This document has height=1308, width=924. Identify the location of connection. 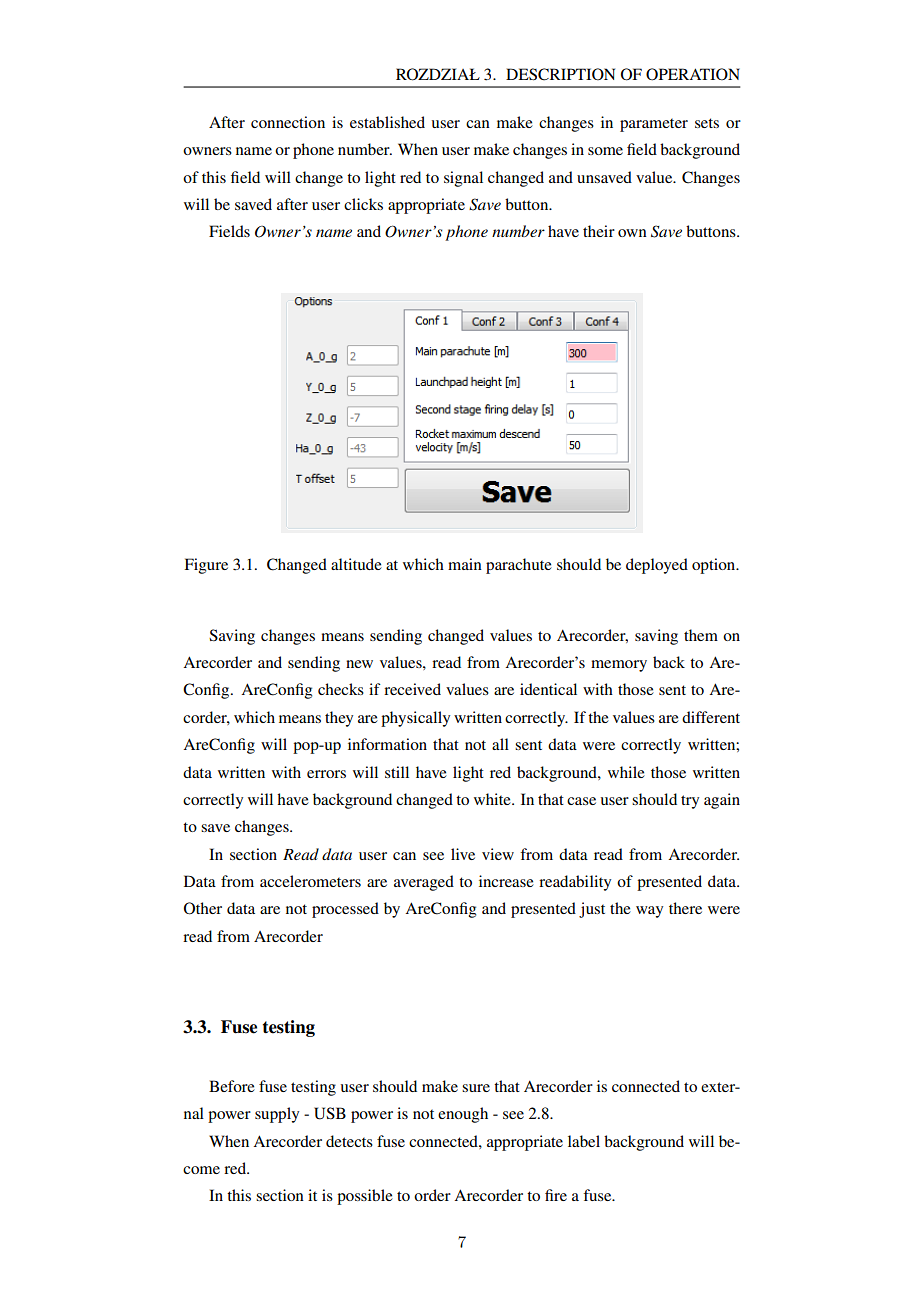
(288, 122).
